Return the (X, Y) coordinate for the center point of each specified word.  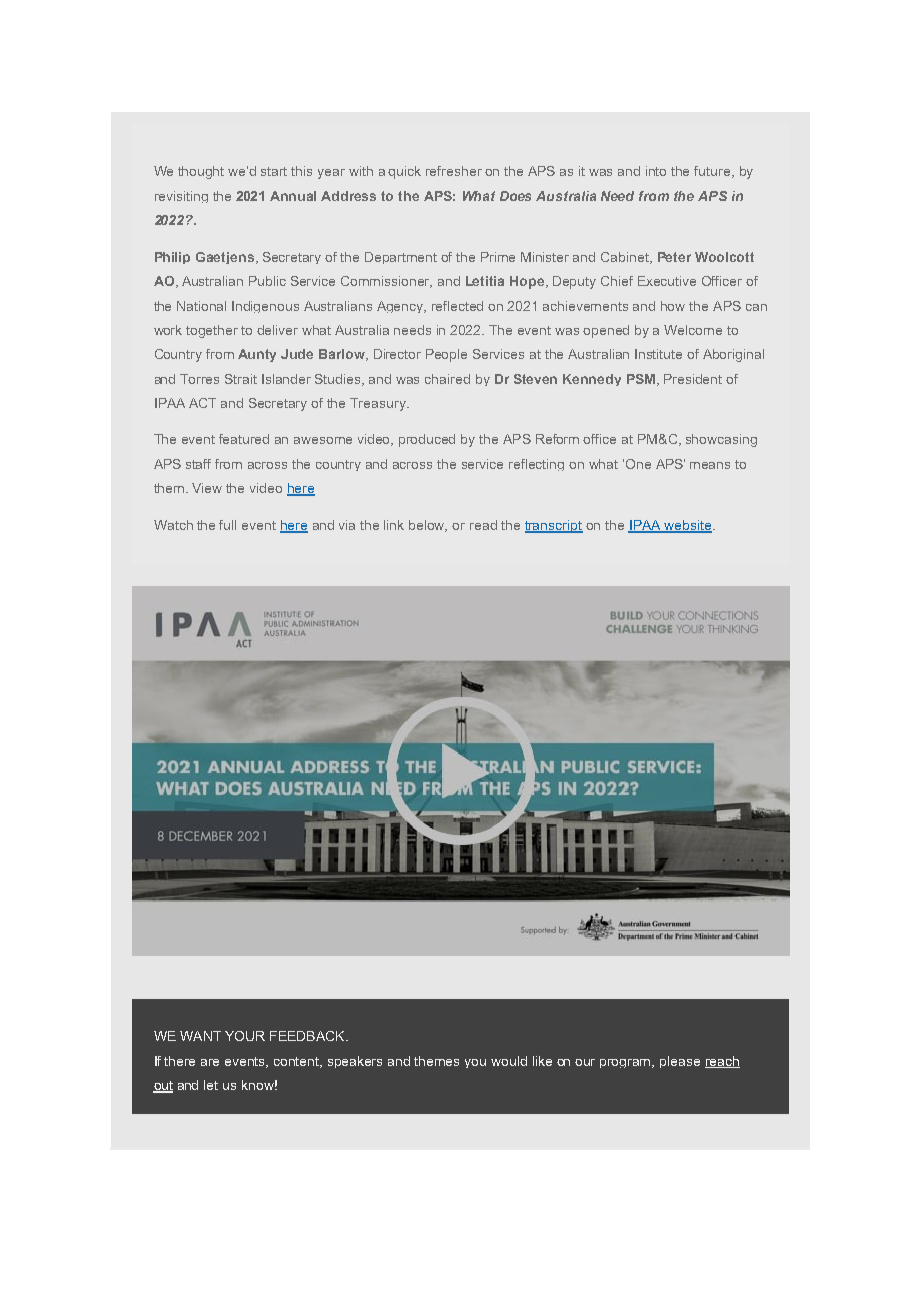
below (428, 526)
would (509, 1061)
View (207, 488)
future (713, 172)
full (227, 525)
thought (201, 172)
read (483, 525)
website (688, 526)
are (210, 1062)
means (710, 465)
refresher (454, 171)
